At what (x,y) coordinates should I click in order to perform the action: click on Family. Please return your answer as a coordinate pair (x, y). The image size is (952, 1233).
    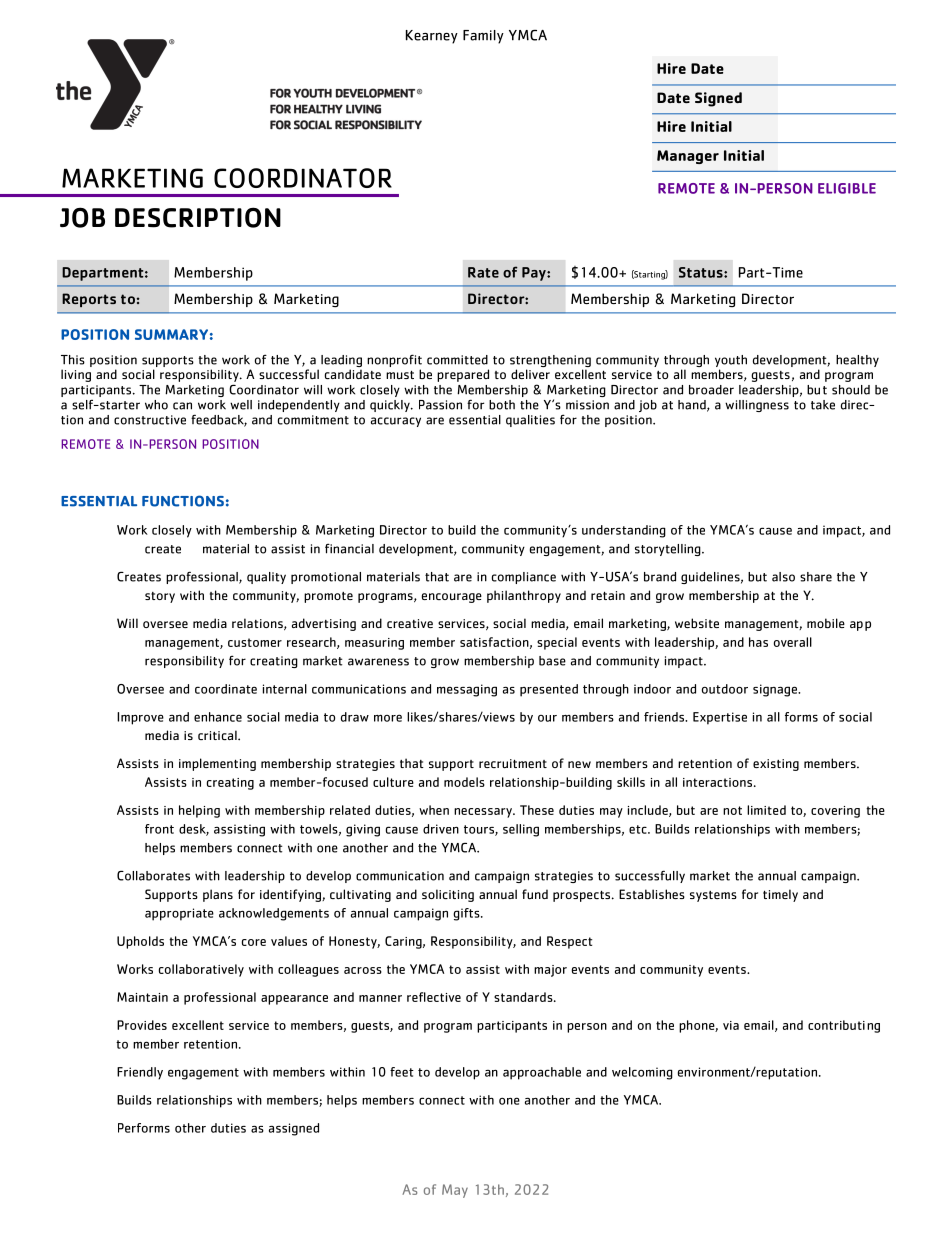
    Looking at the image, I should click on (483, 37).
